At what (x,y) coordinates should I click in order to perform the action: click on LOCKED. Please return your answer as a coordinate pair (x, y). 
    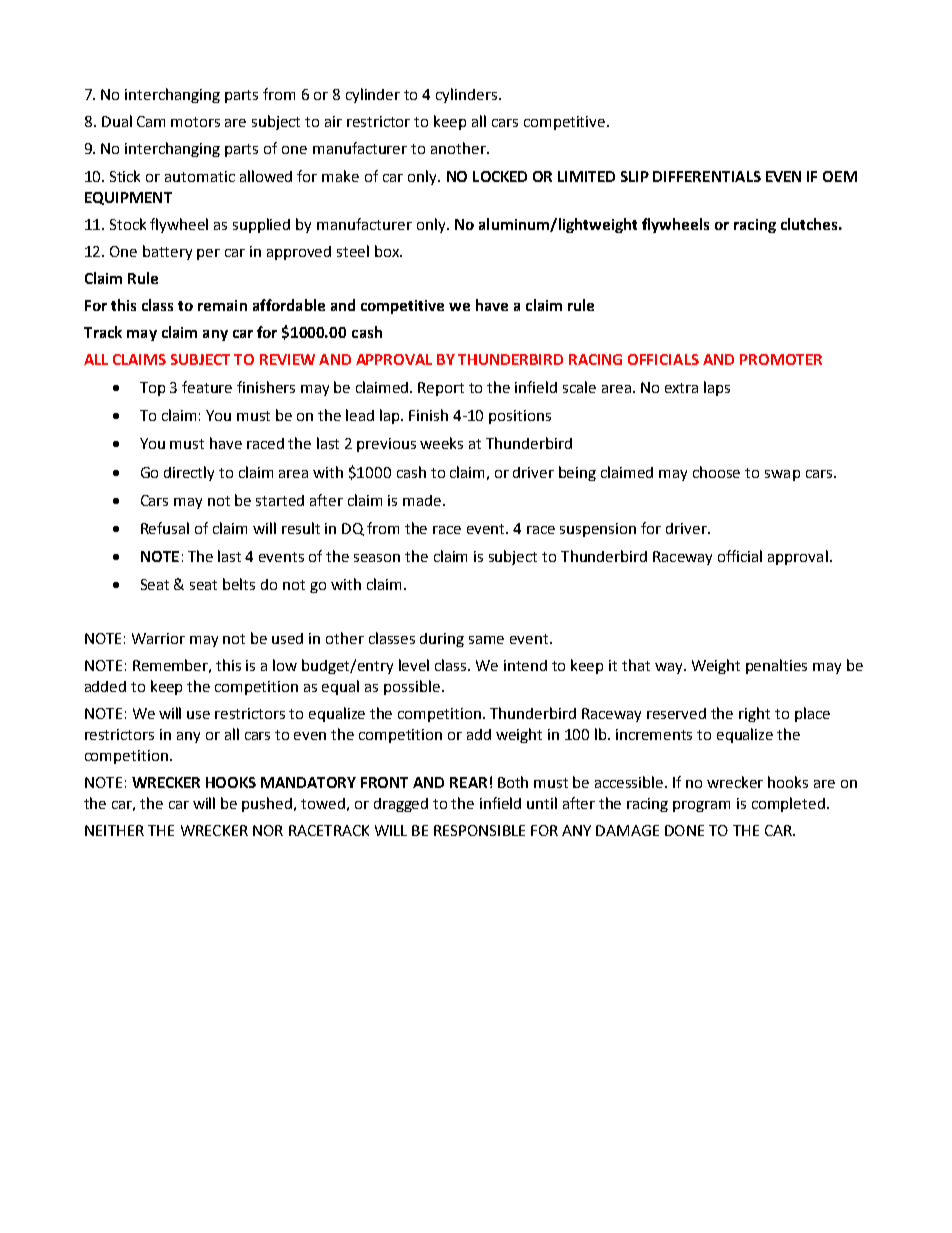
    Looking at the image, I should click on (500, 176).
